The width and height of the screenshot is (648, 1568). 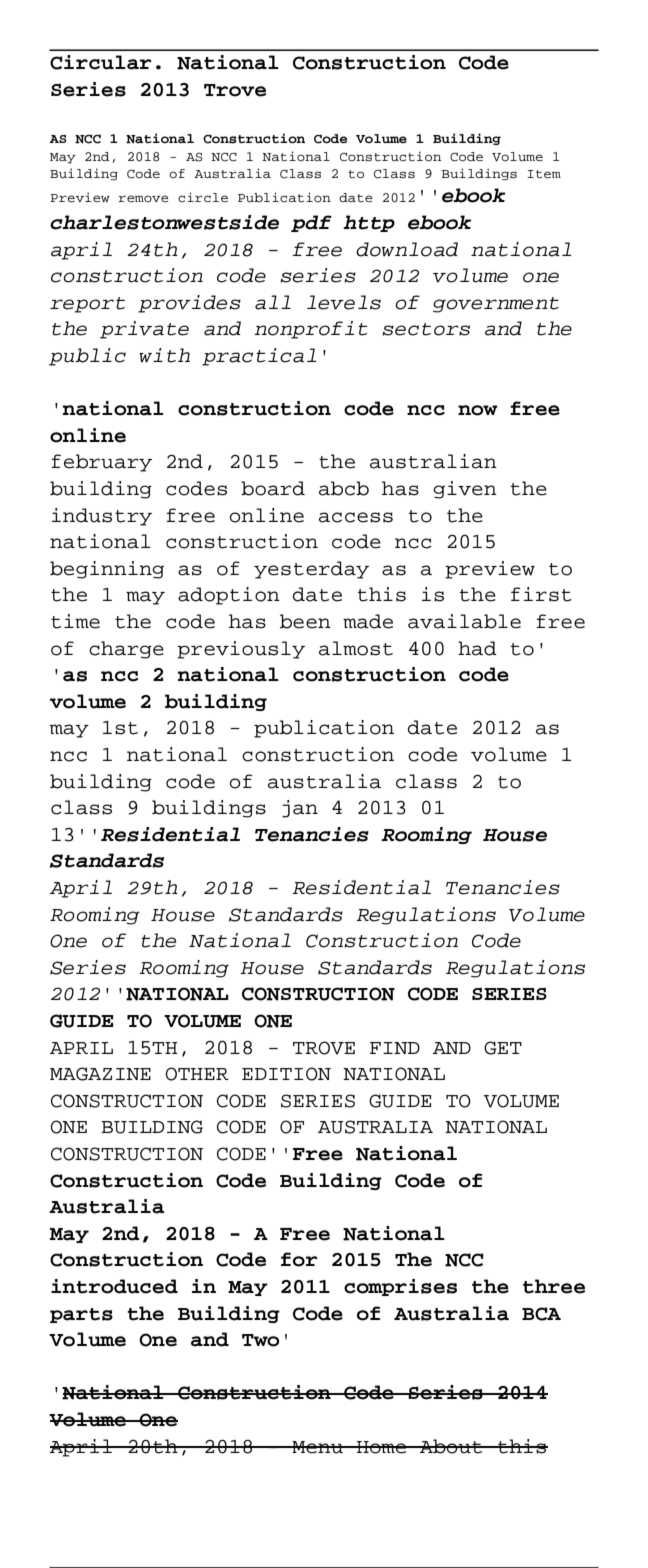 What do you see at coordinates (300, 809) in the screenshot?
I see `jan` at bounding box center [300, 809].
